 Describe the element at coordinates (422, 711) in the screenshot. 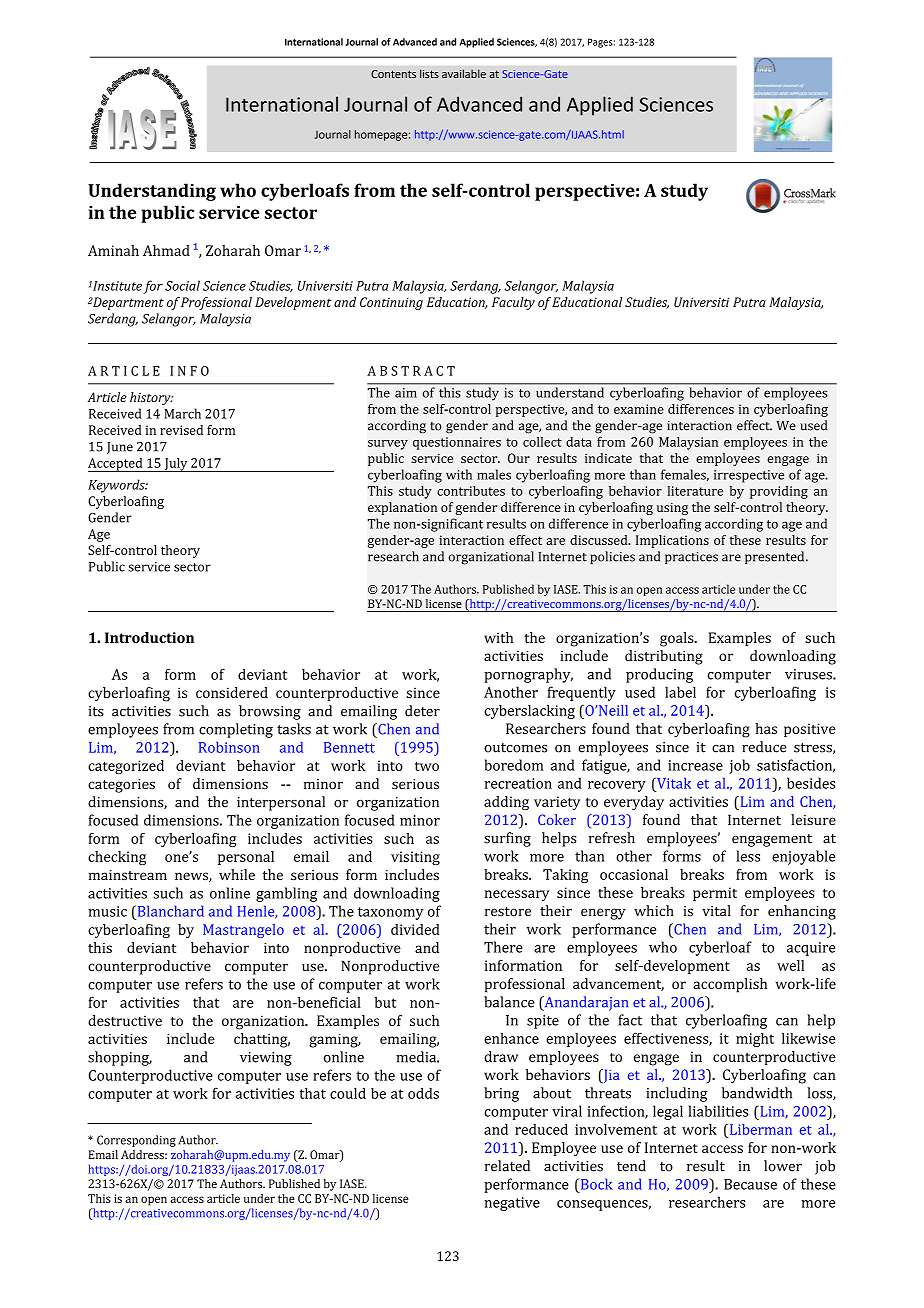

I see `deter` at that location.
